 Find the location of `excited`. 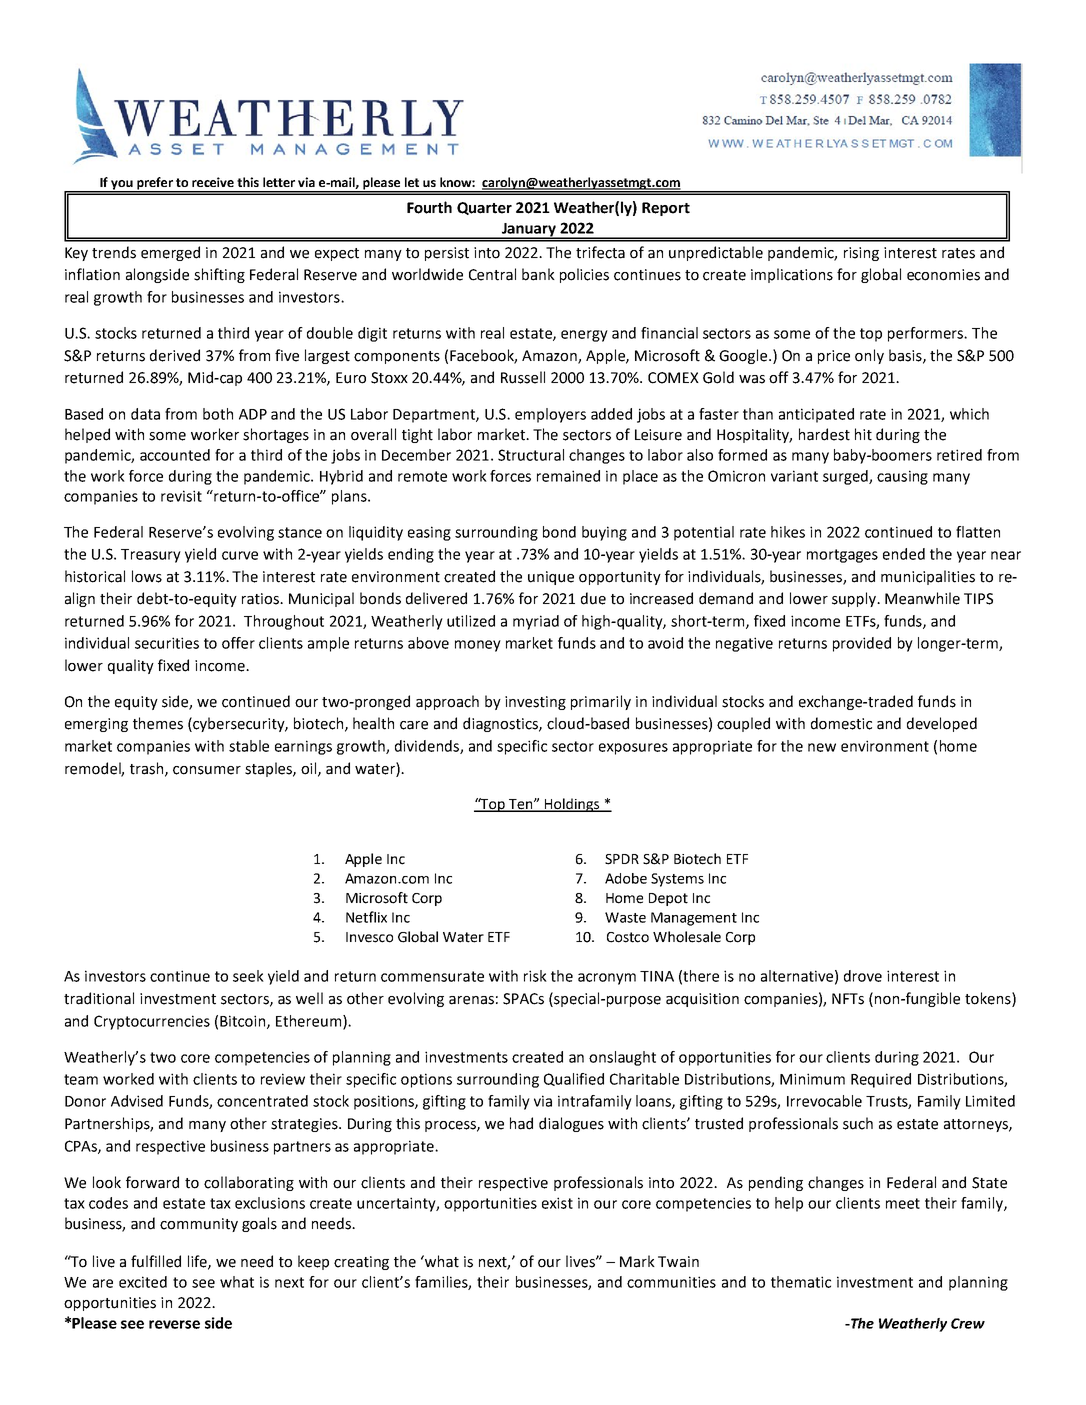

excited is located at coordinates (143, 1282).
